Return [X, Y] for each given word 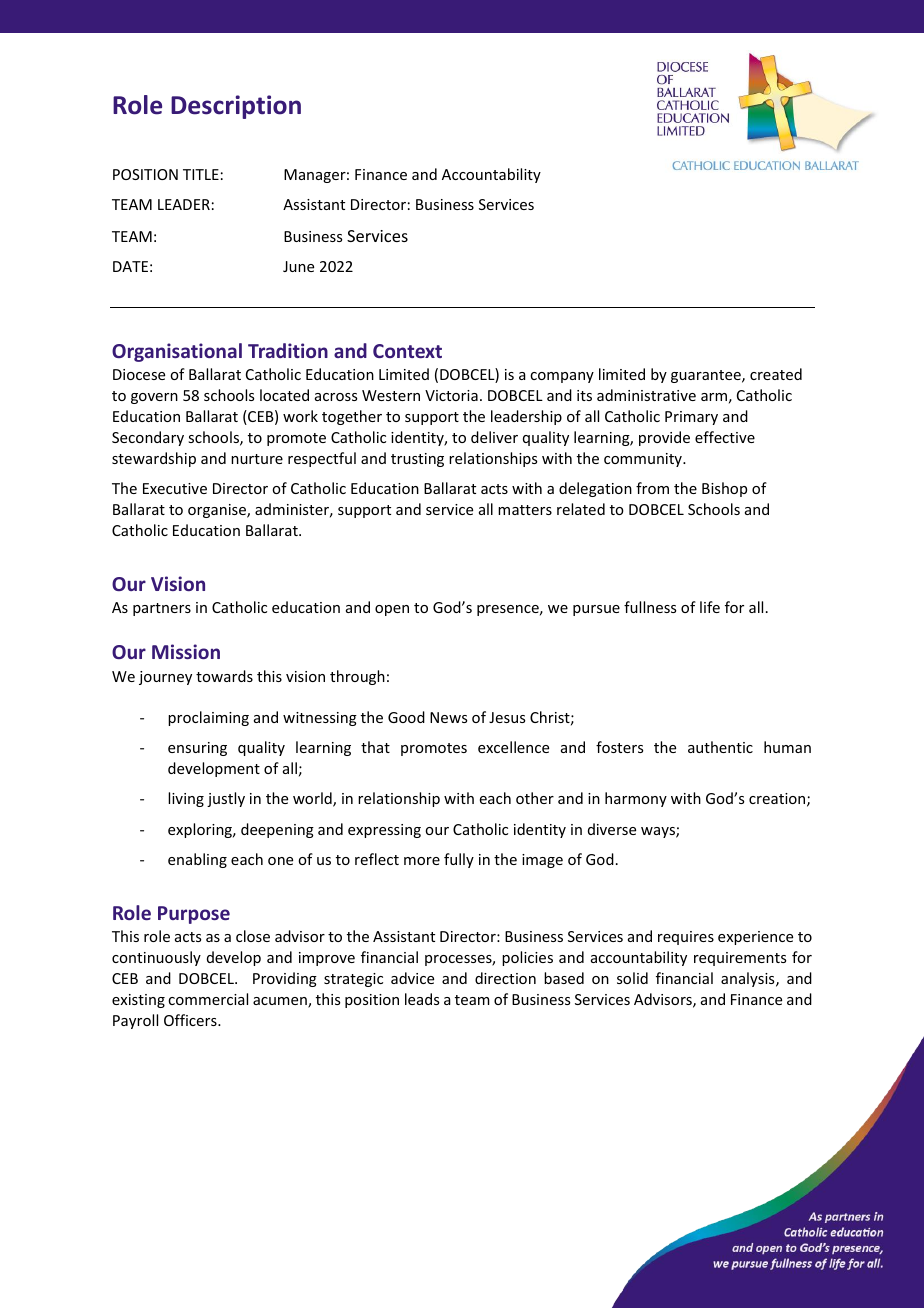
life [710, 607]
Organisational [177, 352]
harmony [636, 799]
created [776, 374]
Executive [175, 488]
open [392, 610]
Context [407, 351]
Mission [186, 651]
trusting [417, 460]
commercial [208, 999]
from [652, 488]
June [298, 266]
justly [226, 799]
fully [459, 860]
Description [236, 107]
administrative [646, 395]
